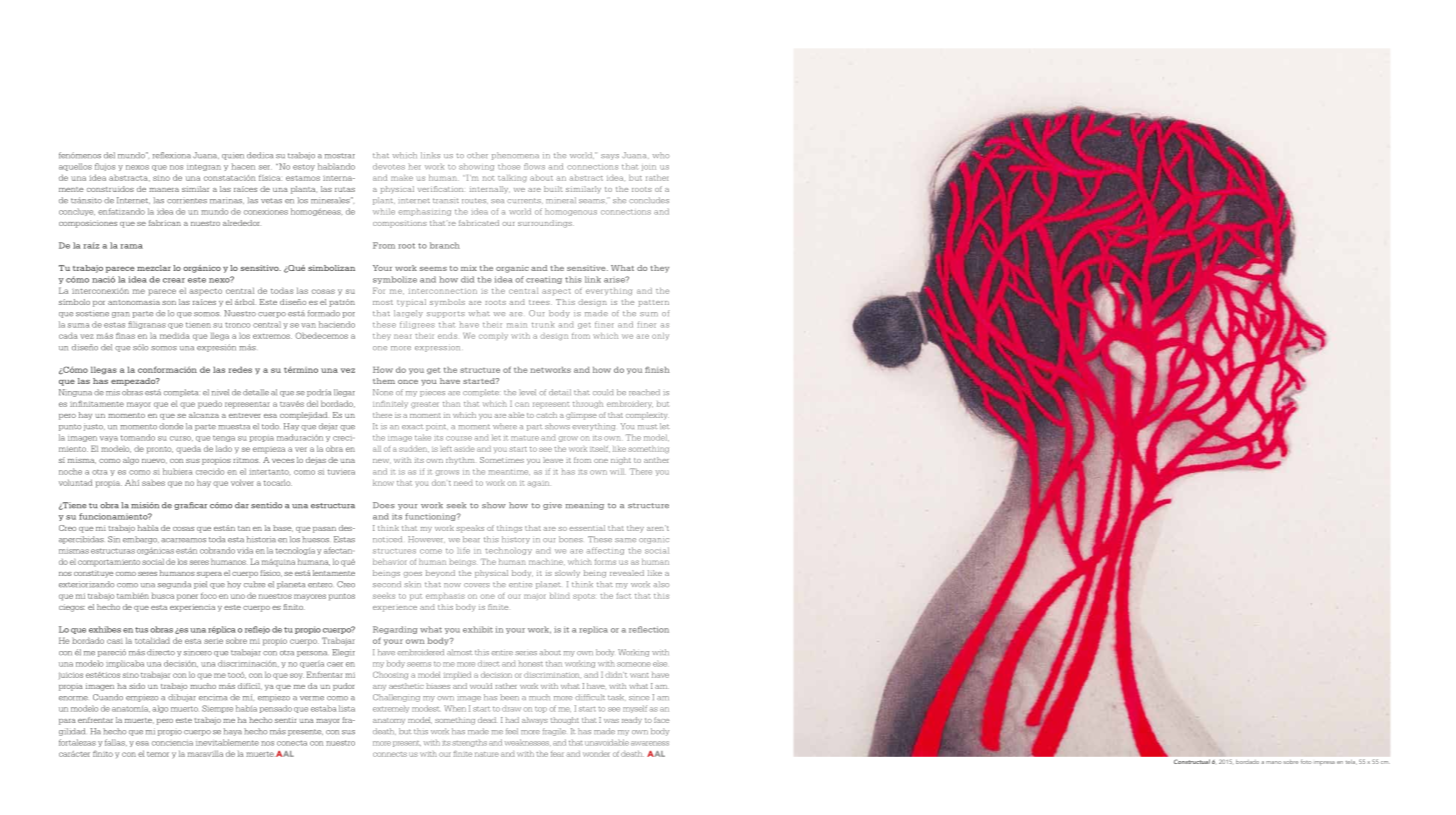 Image resolution: width=1456 pixels, height=815 pixels. Describe the element at coordinates (649, 168) in the page. I see `join` at that location.
